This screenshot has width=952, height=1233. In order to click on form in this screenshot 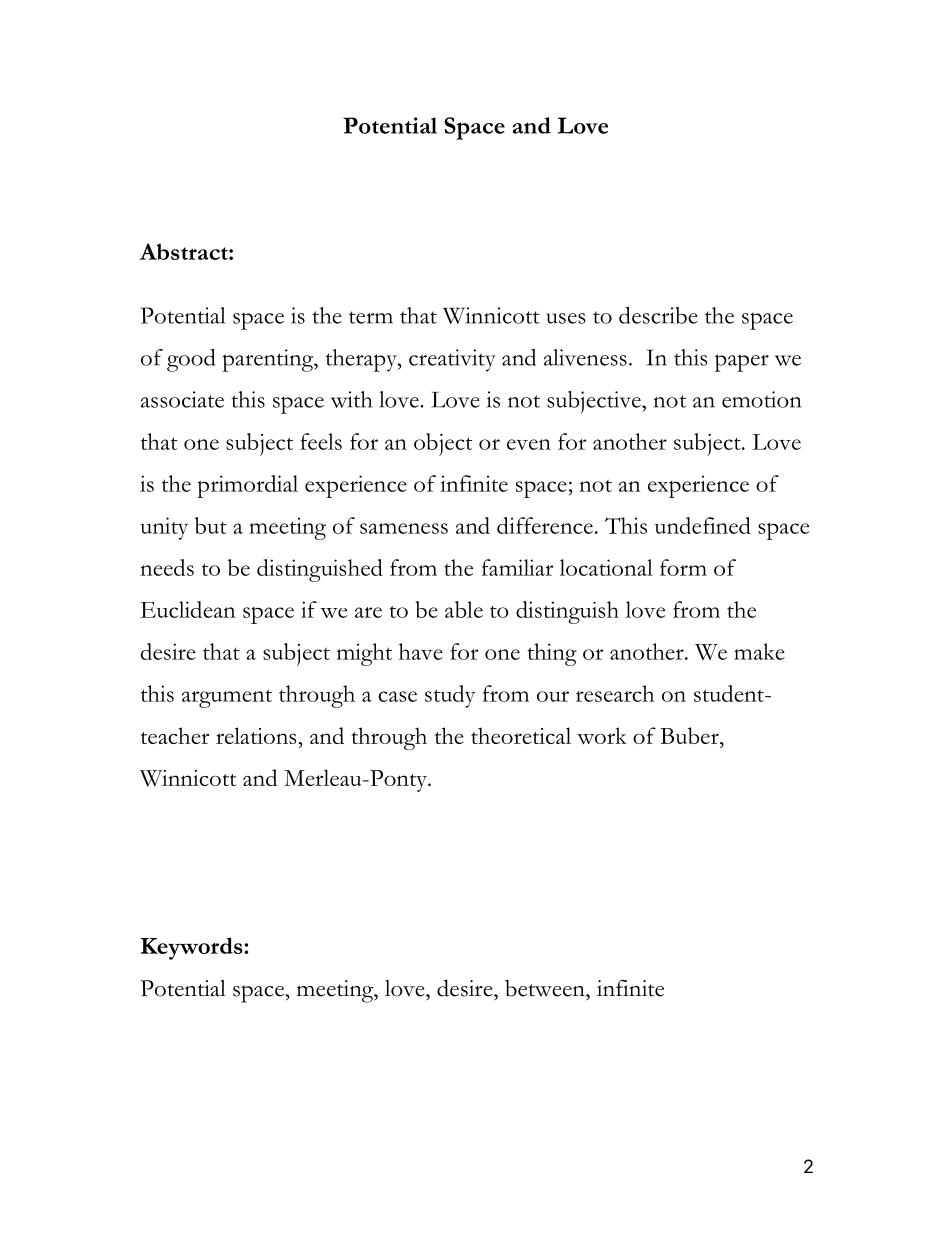, I will do `click(683, 567)`.
